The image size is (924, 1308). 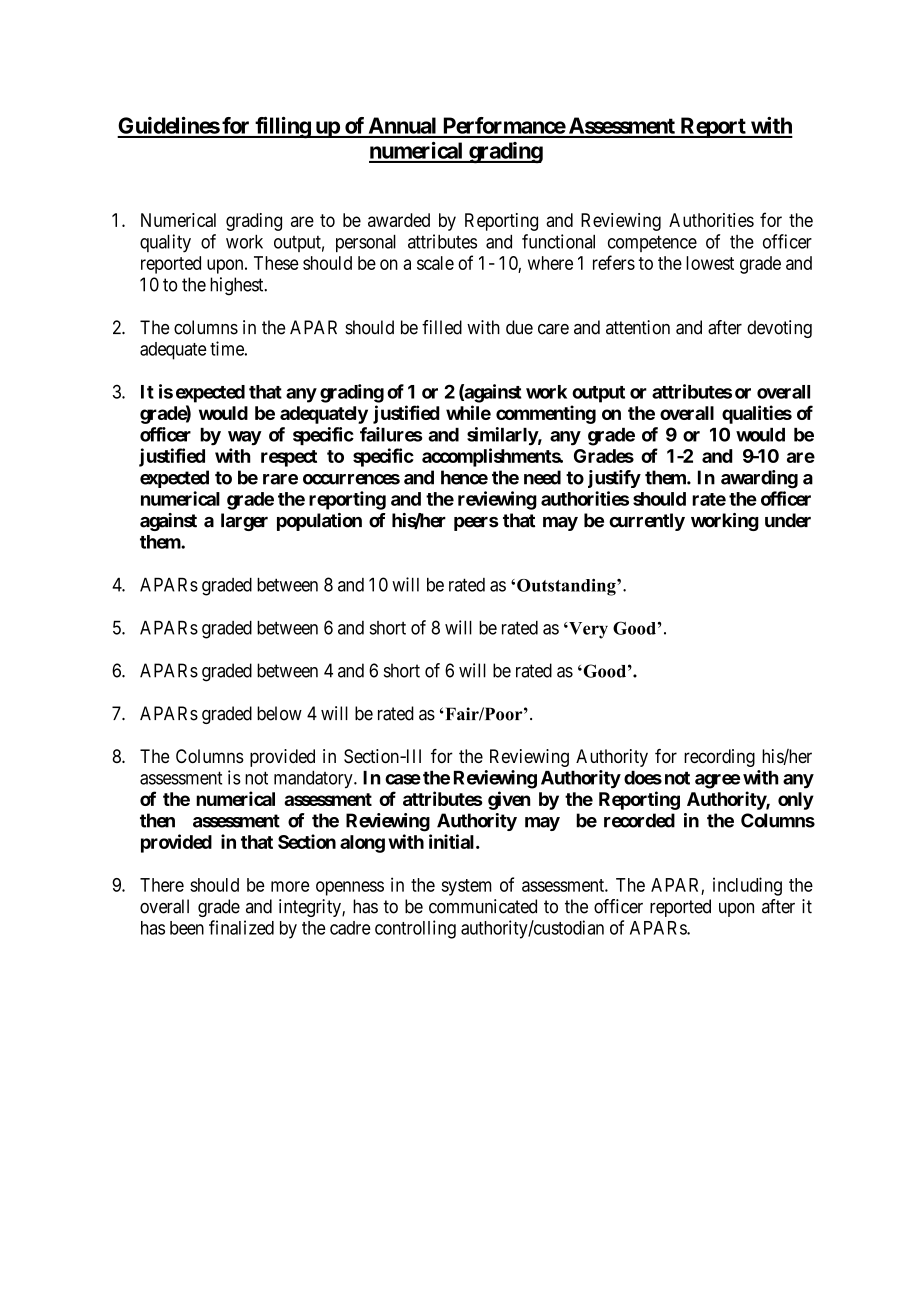 I want to click on need, so click(x=542, y=477).
